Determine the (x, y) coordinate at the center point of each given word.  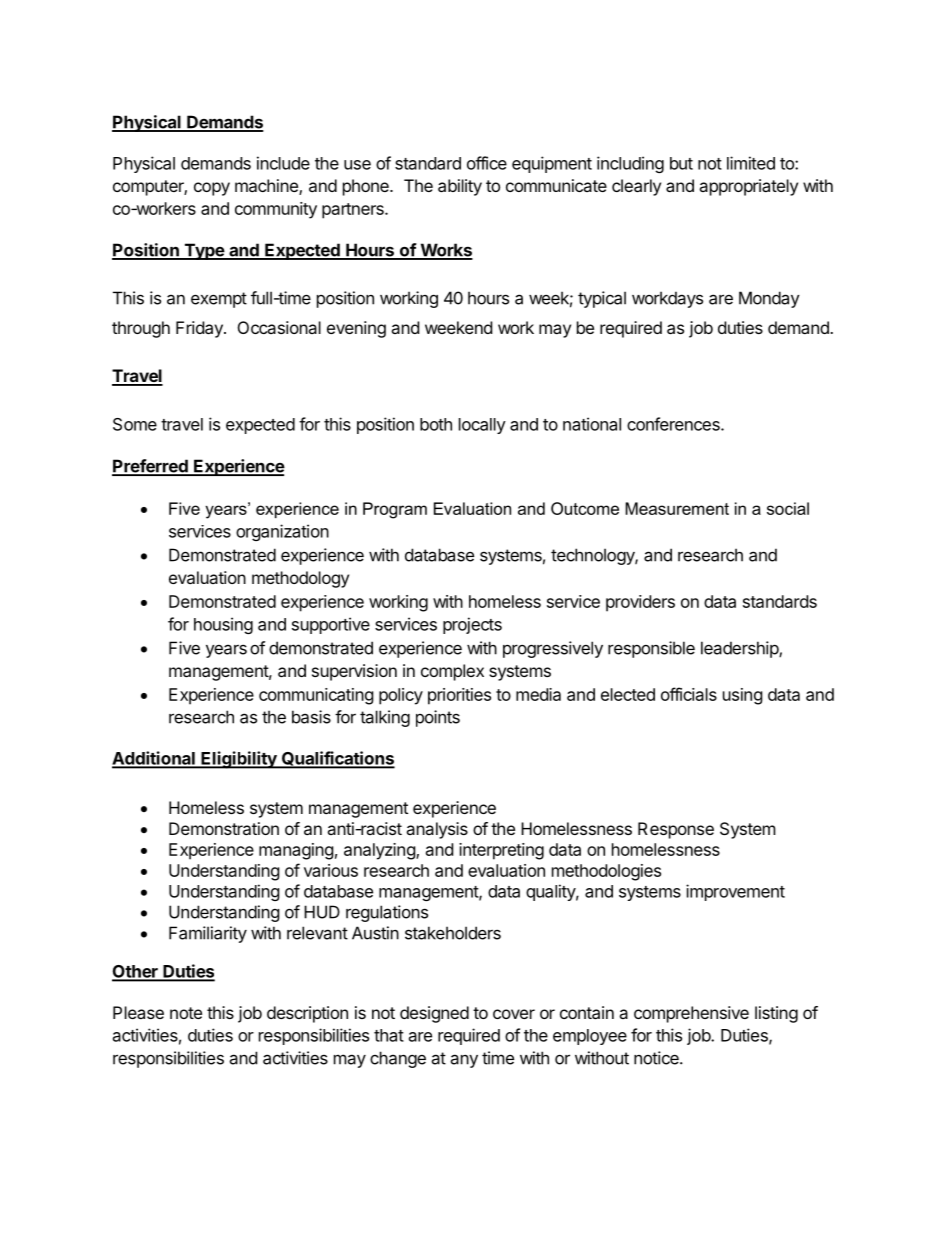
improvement (735, 892)
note (186, 1013)
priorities (459, 696)
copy (212, 189)
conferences (674, 424)
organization (282, 532)
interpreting (501, 851)
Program (395, 510)
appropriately (748, 187)
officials (689, 694)
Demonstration (224, 828)
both (436, 424)
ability (460, 187)
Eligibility (239, 760)
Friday (200, 329)
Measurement (677, 508)
